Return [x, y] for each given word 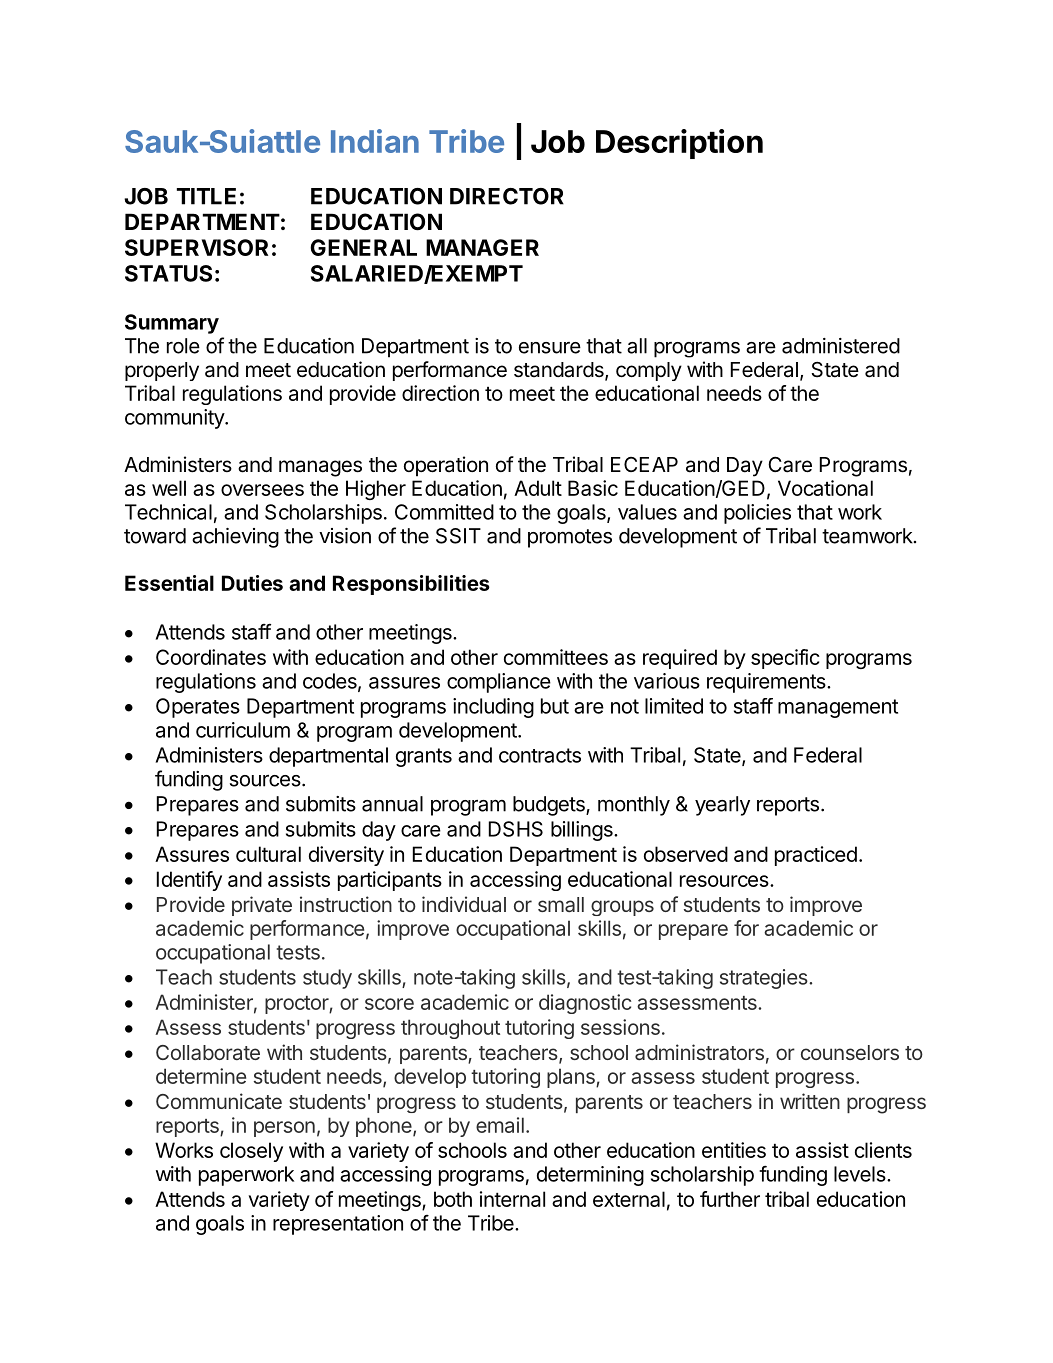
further [730, 1199]
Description [679, 144]
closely [251, 1152]
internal [512, 1199]
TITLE [206, 196]
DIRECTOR [507, 196]
